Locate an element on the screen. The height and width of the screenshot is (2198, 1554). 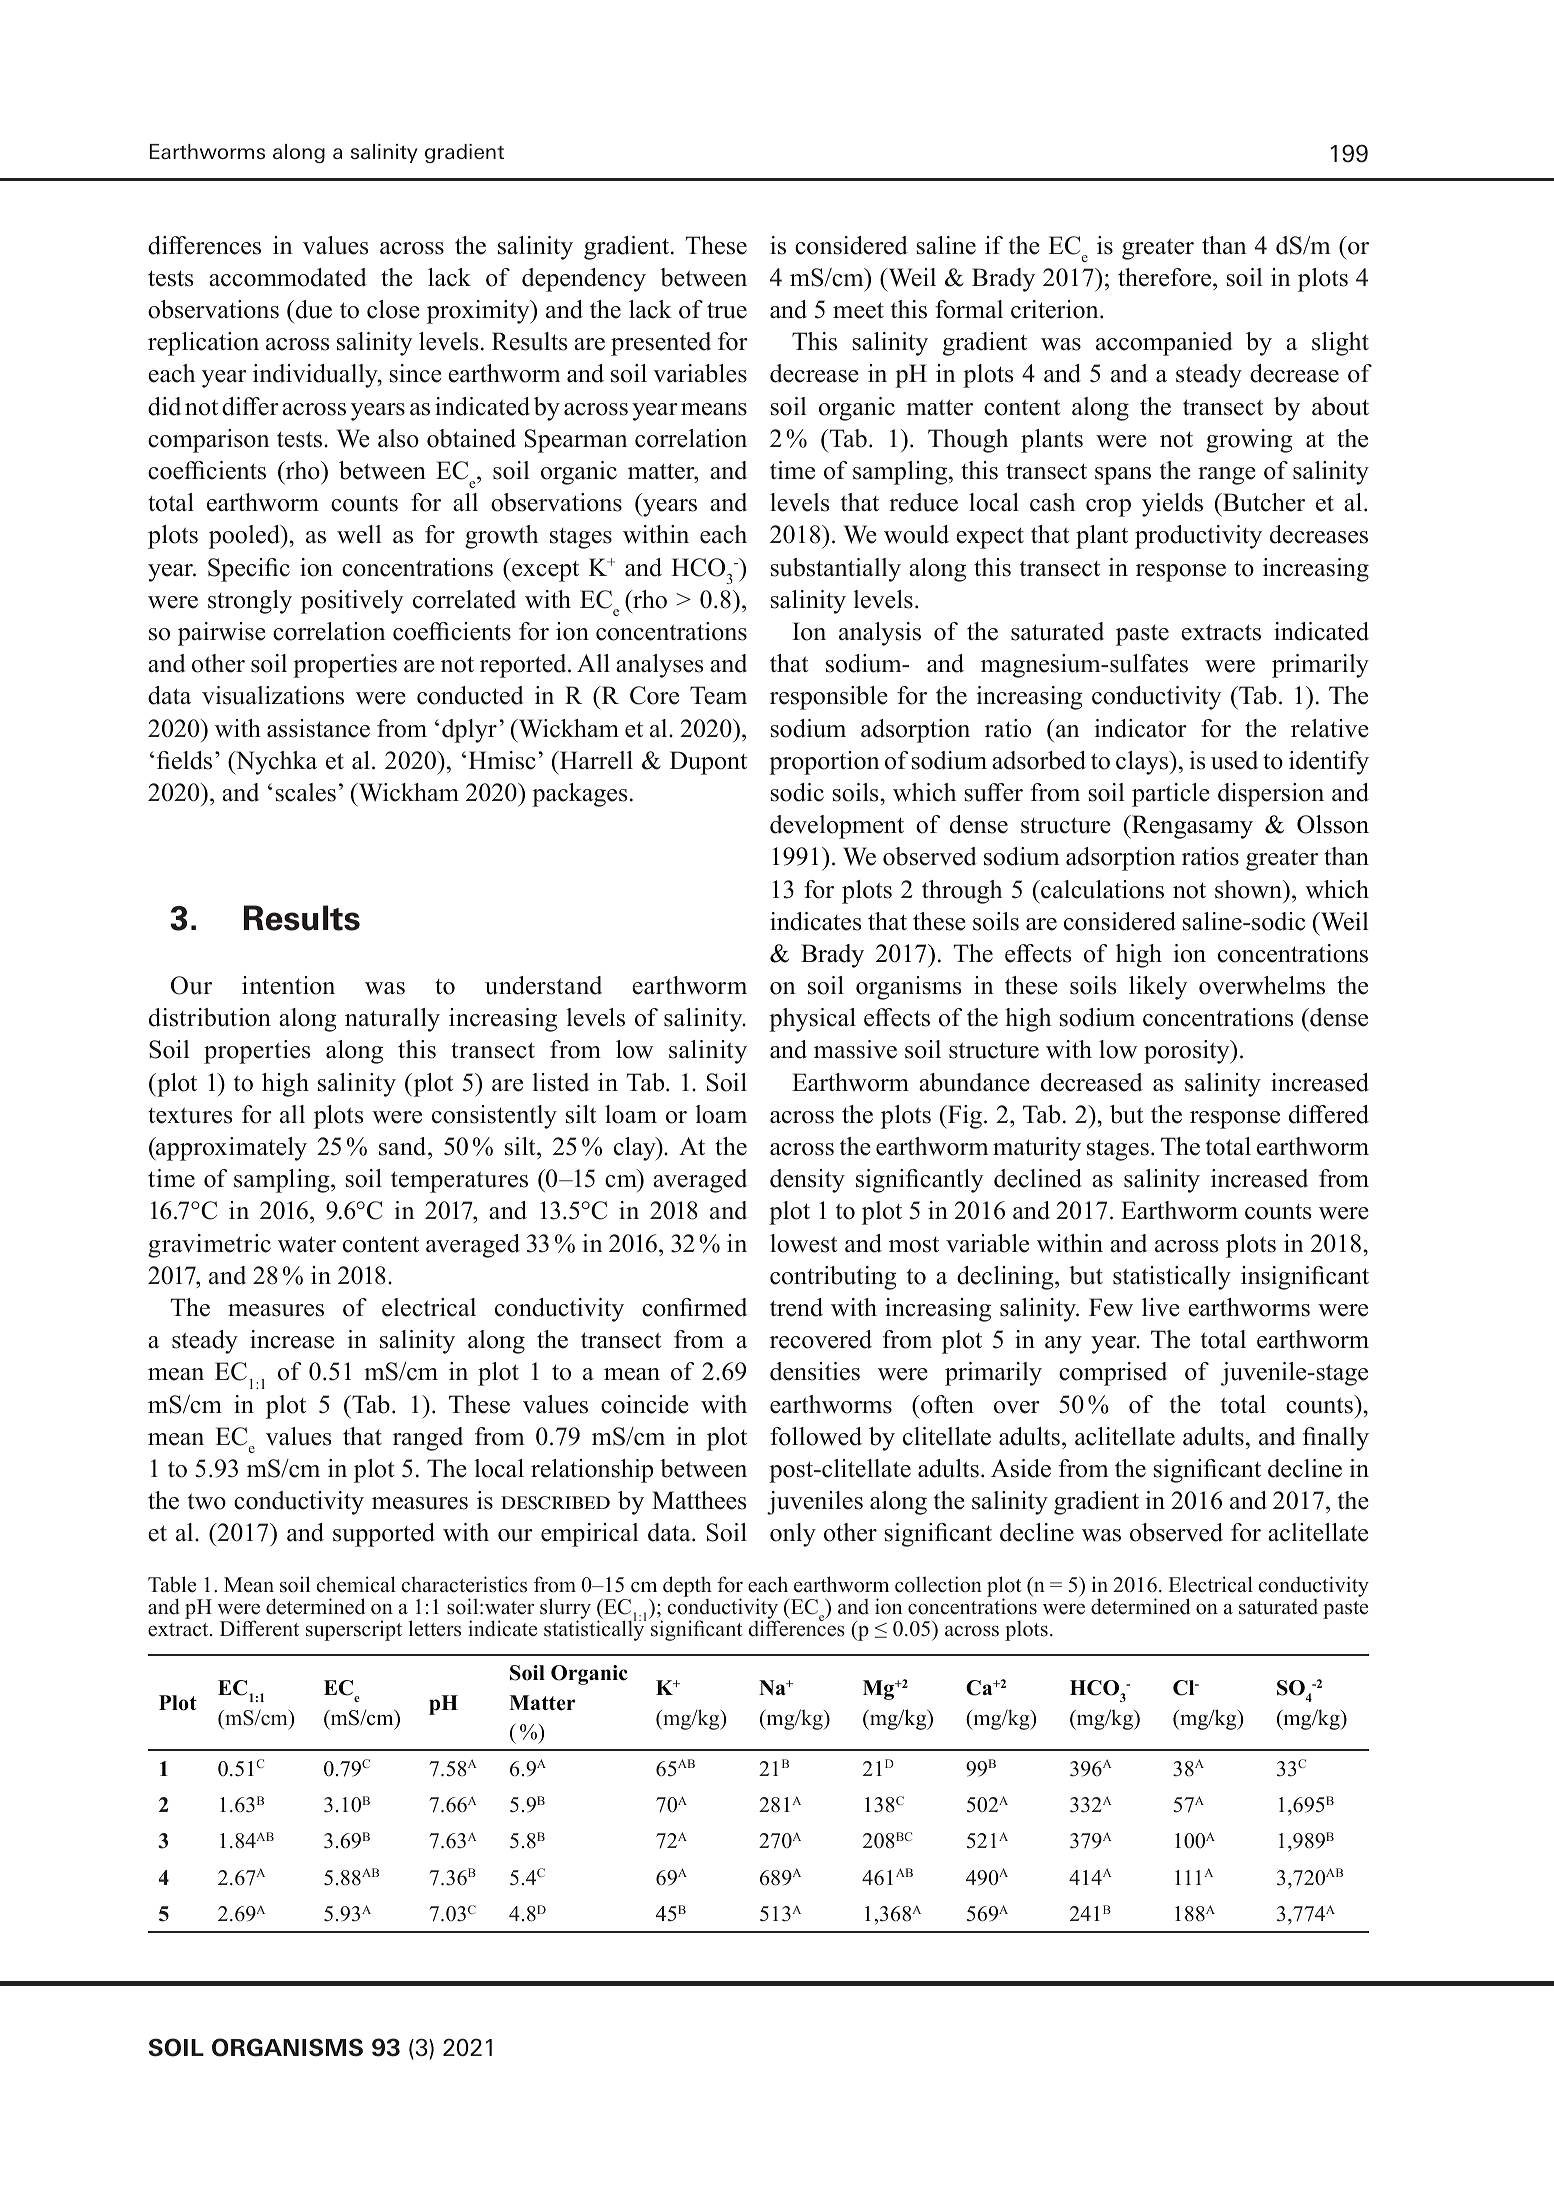
chemical is located at coordinates (356, 1584).
